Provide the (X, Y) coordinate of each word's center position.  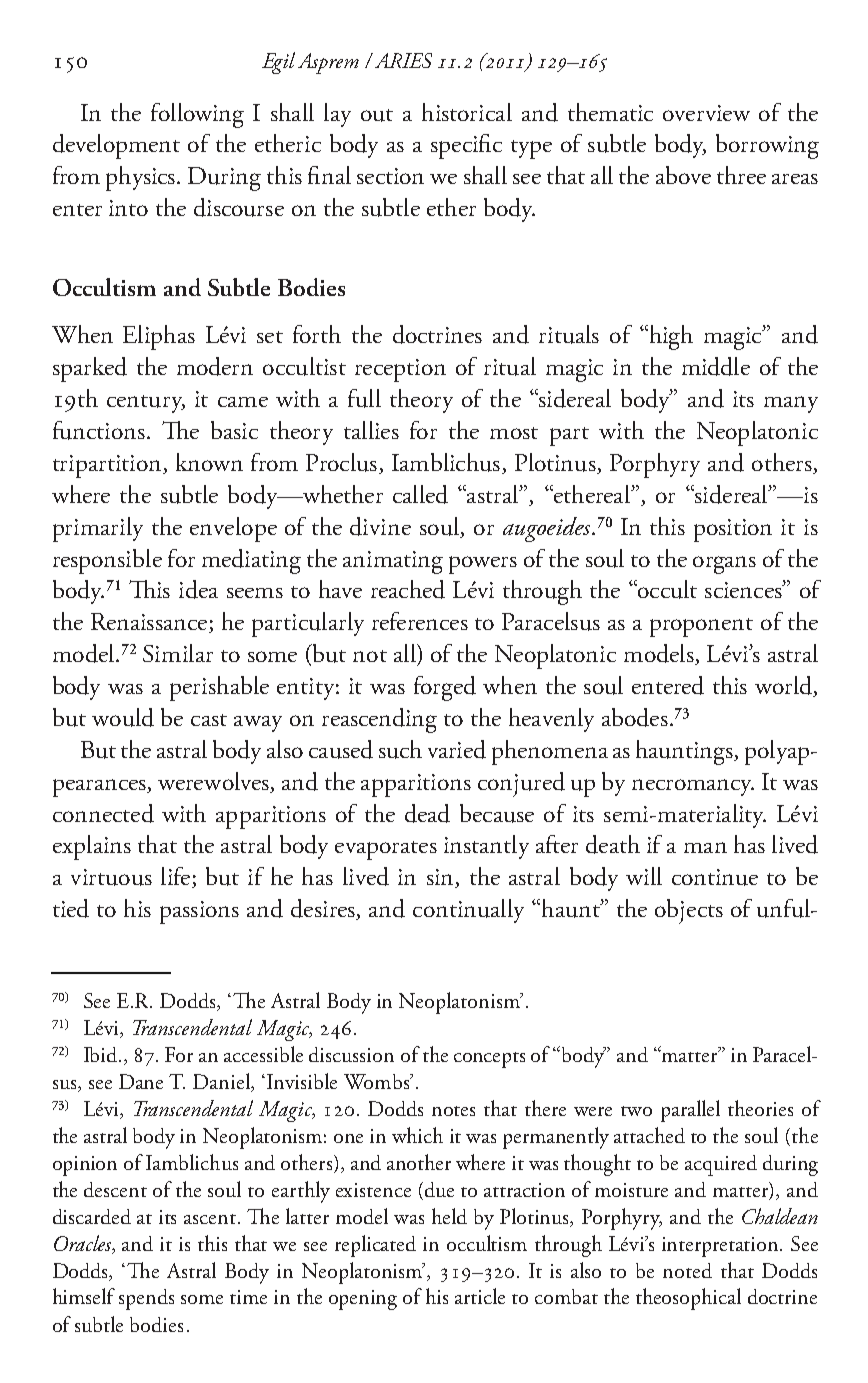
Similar (178, 653)
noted (687, 1270)
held (449, 1216)
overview (706, 113)
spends (146, 1299)
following (197, 115)
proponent (701, 627)
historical (467, 112)
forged (445, 688)
